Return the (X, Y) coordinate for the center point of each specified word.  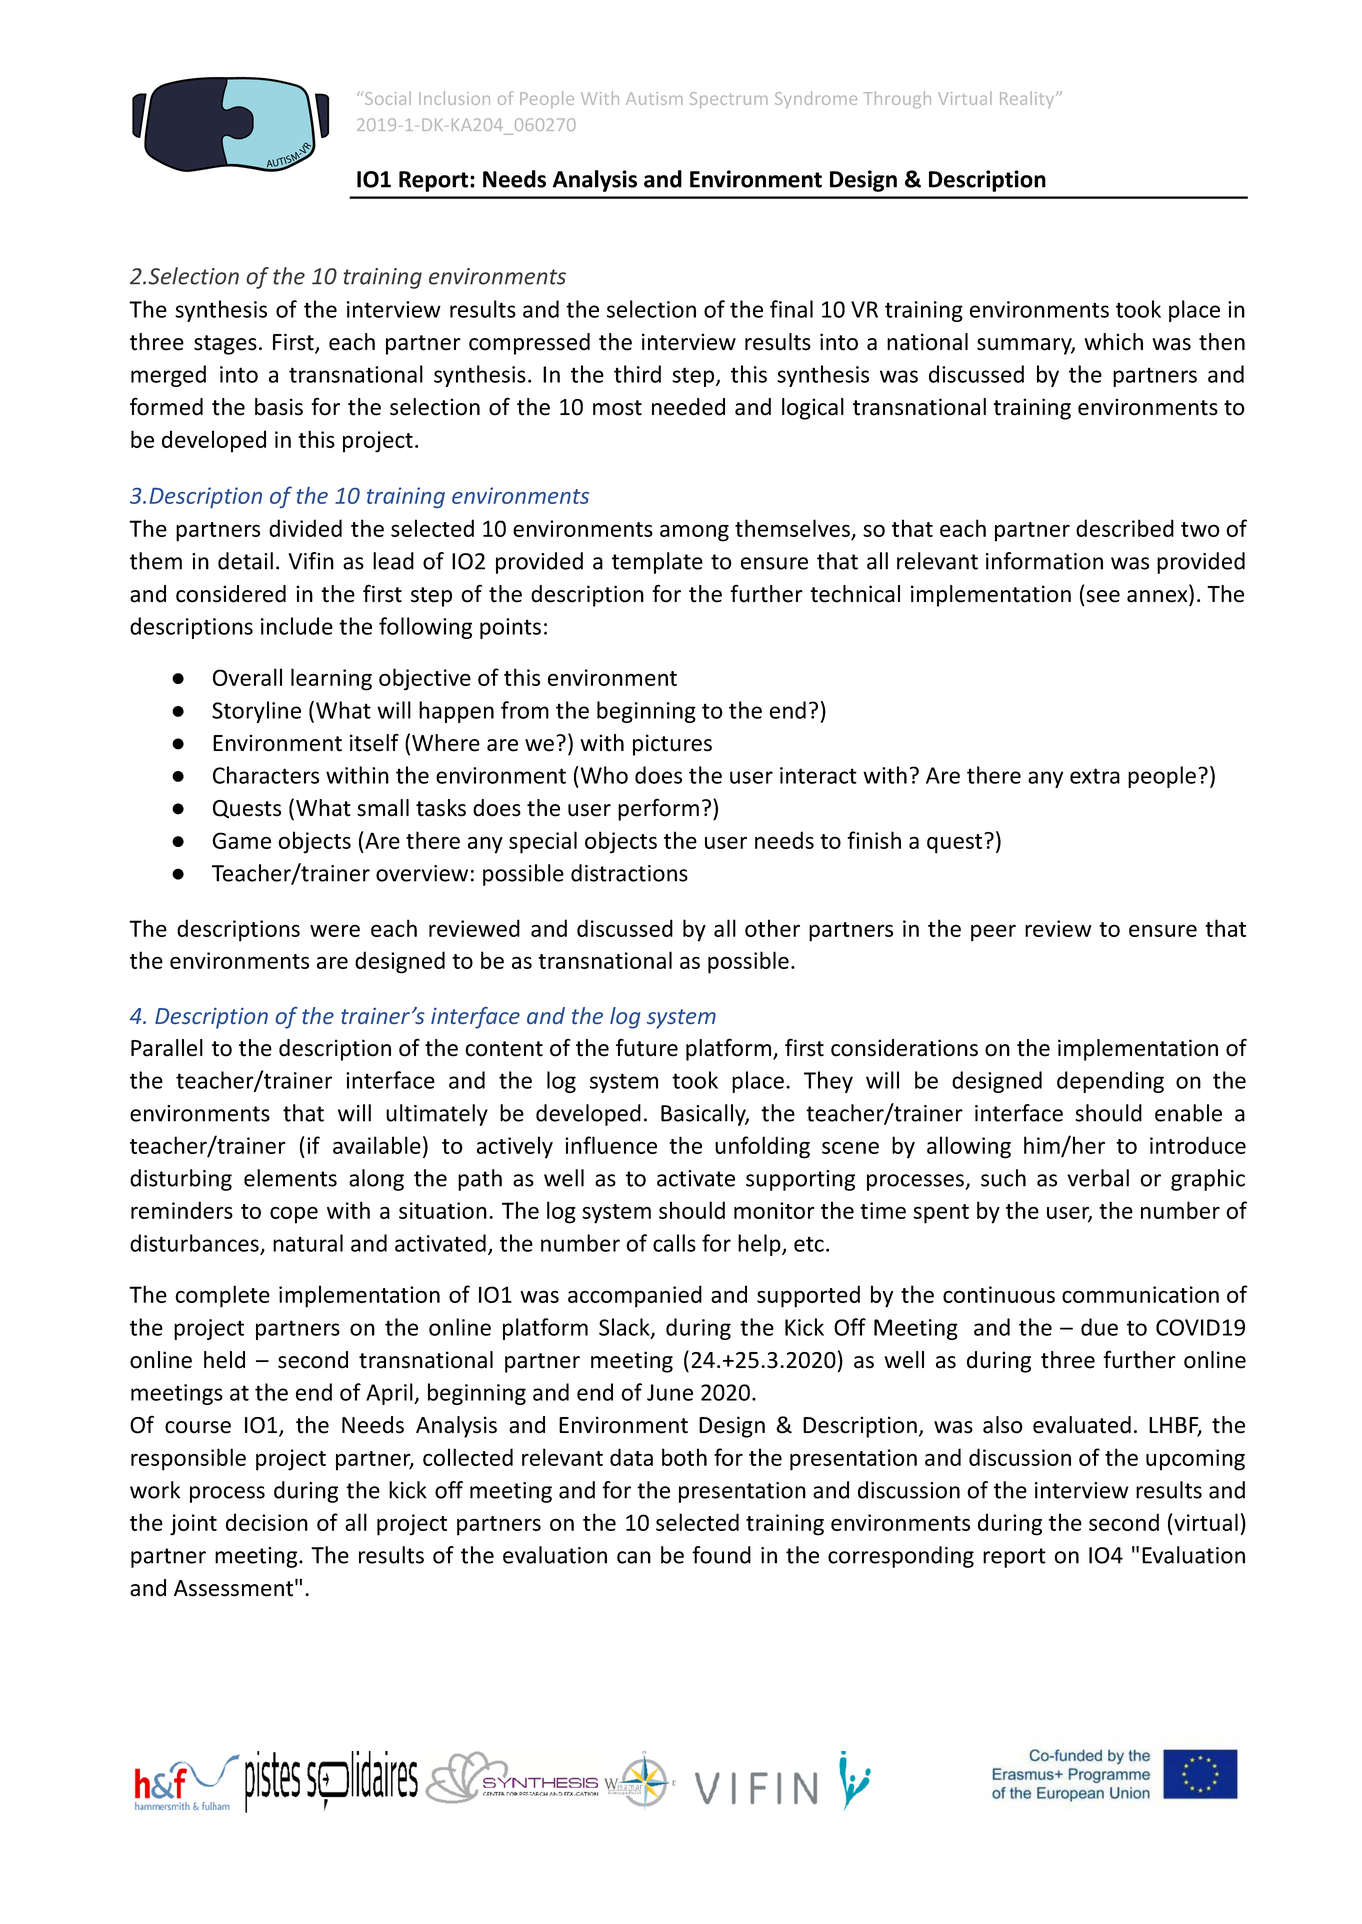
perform (658, 809)
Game (242, 840)
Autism (654, 98)
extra (1095, 776)
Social (388, 98)
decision (267, 1522)
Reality (1028, 99)
